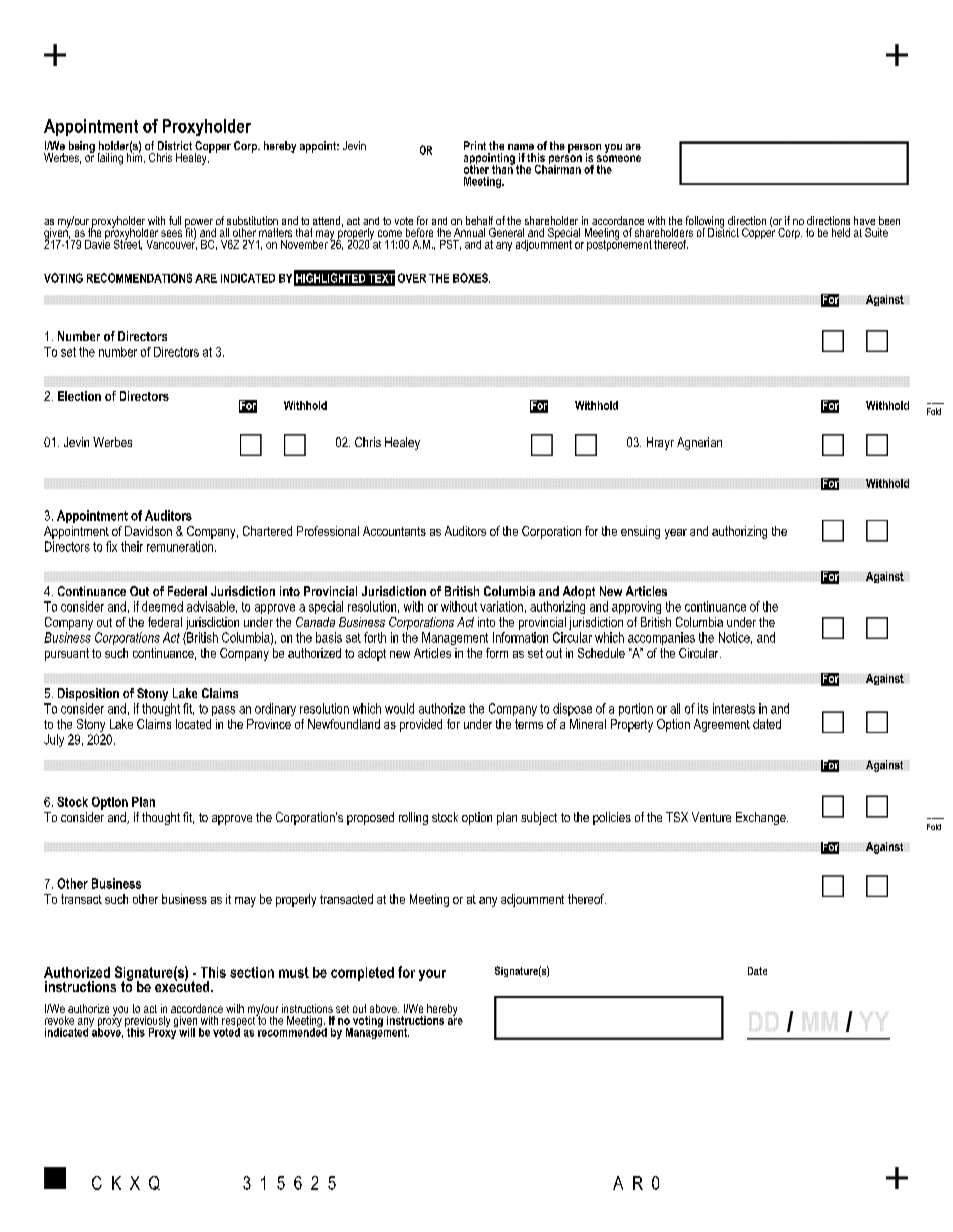  Describe the element at coordinates (432, 975) in the page. I see `your` at that location.
